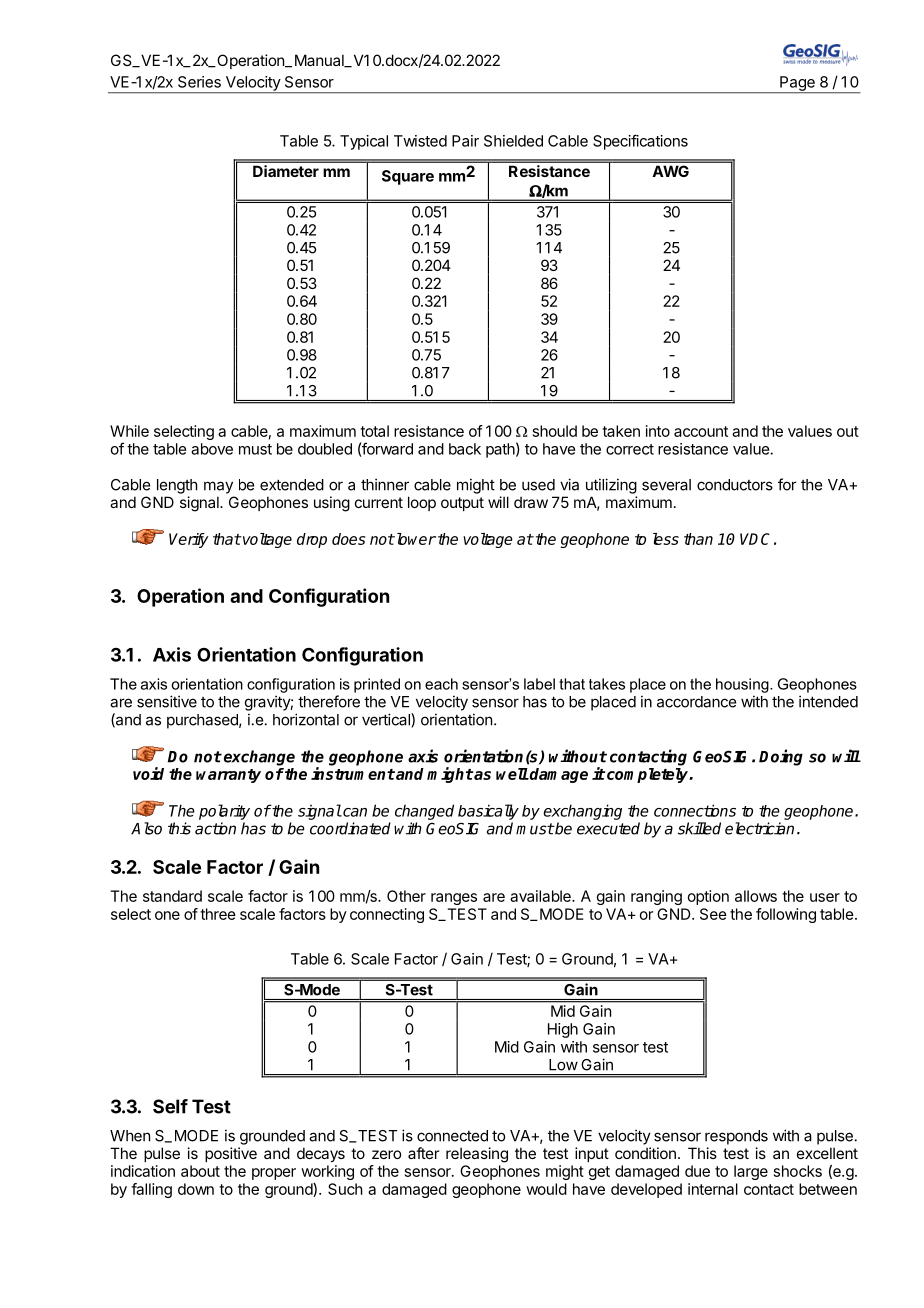 The width and height of the page is (924, 1308). What do you see at coordinates (441, 684) in the page?
I see `each` at bounding box center [441, 684].
